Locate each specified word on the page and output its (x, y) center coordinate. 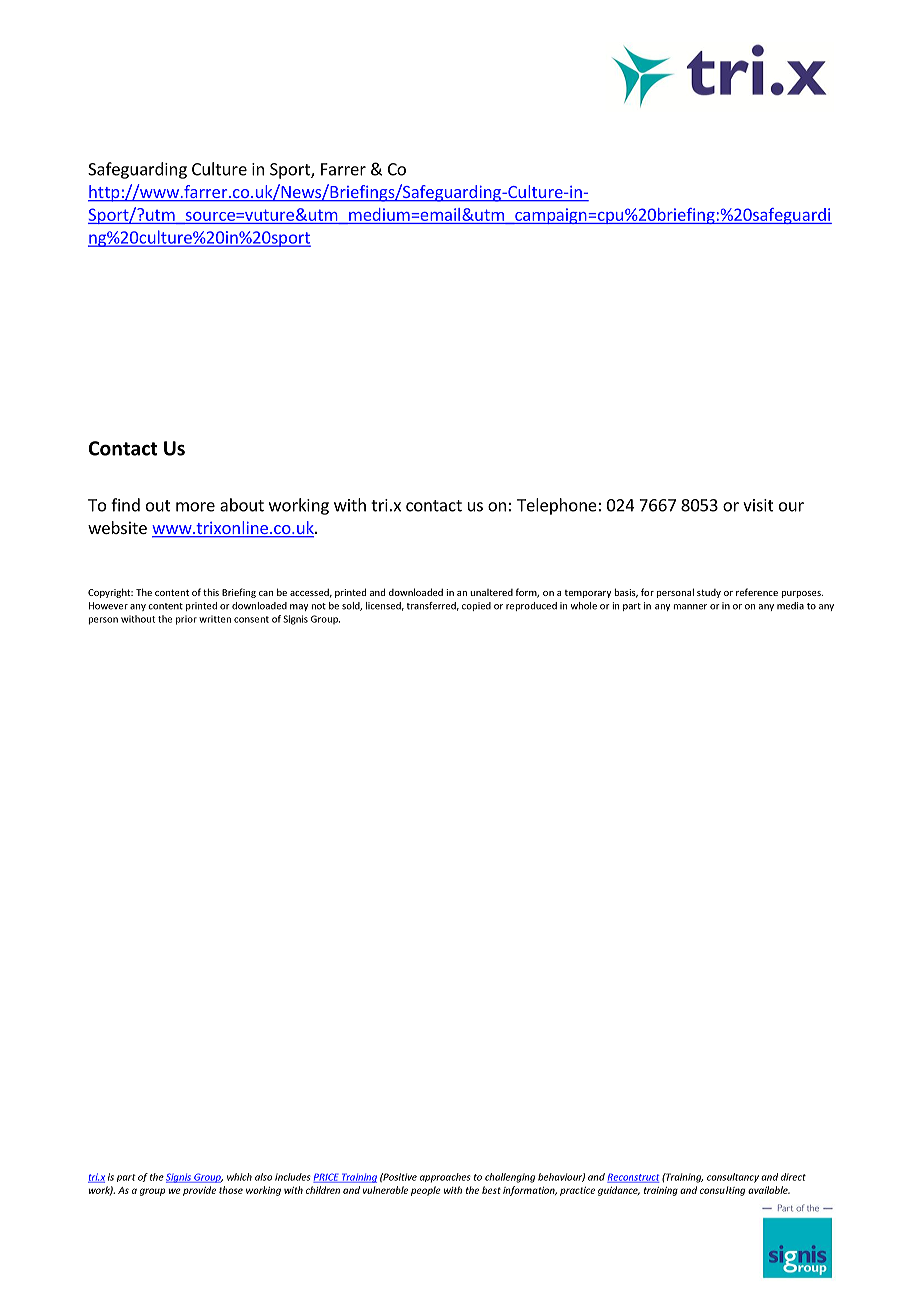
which (239, 1177)
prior (186, 620)
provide (199, 1191)
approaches (445, 1178)
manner (690, 607)
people (426, 1191)
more (195, 507)
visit (758, 505)
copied (476, 606)
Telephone (557, 506)
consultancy (733, 1178)
